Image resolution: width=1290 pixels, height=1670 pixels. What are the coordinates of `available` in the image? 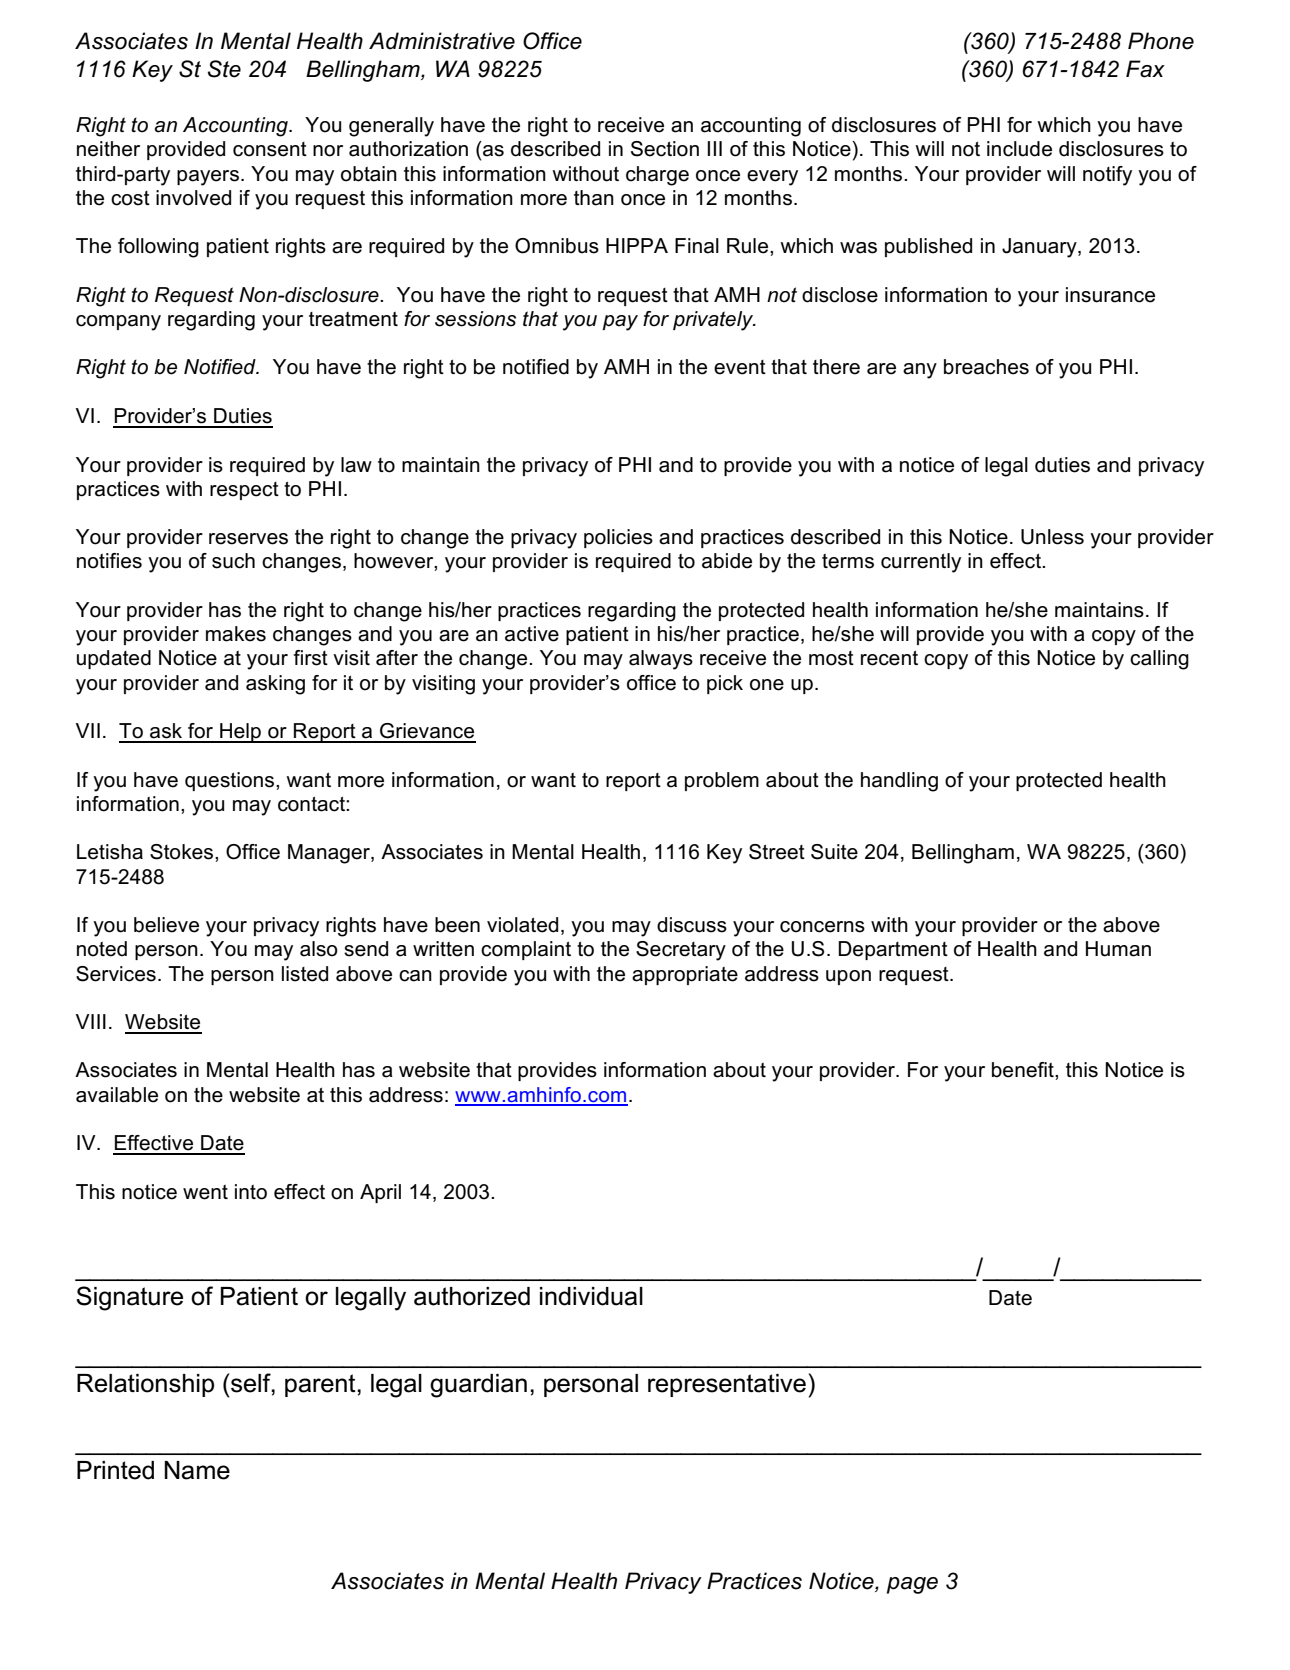 It's located at (117, 1095).
